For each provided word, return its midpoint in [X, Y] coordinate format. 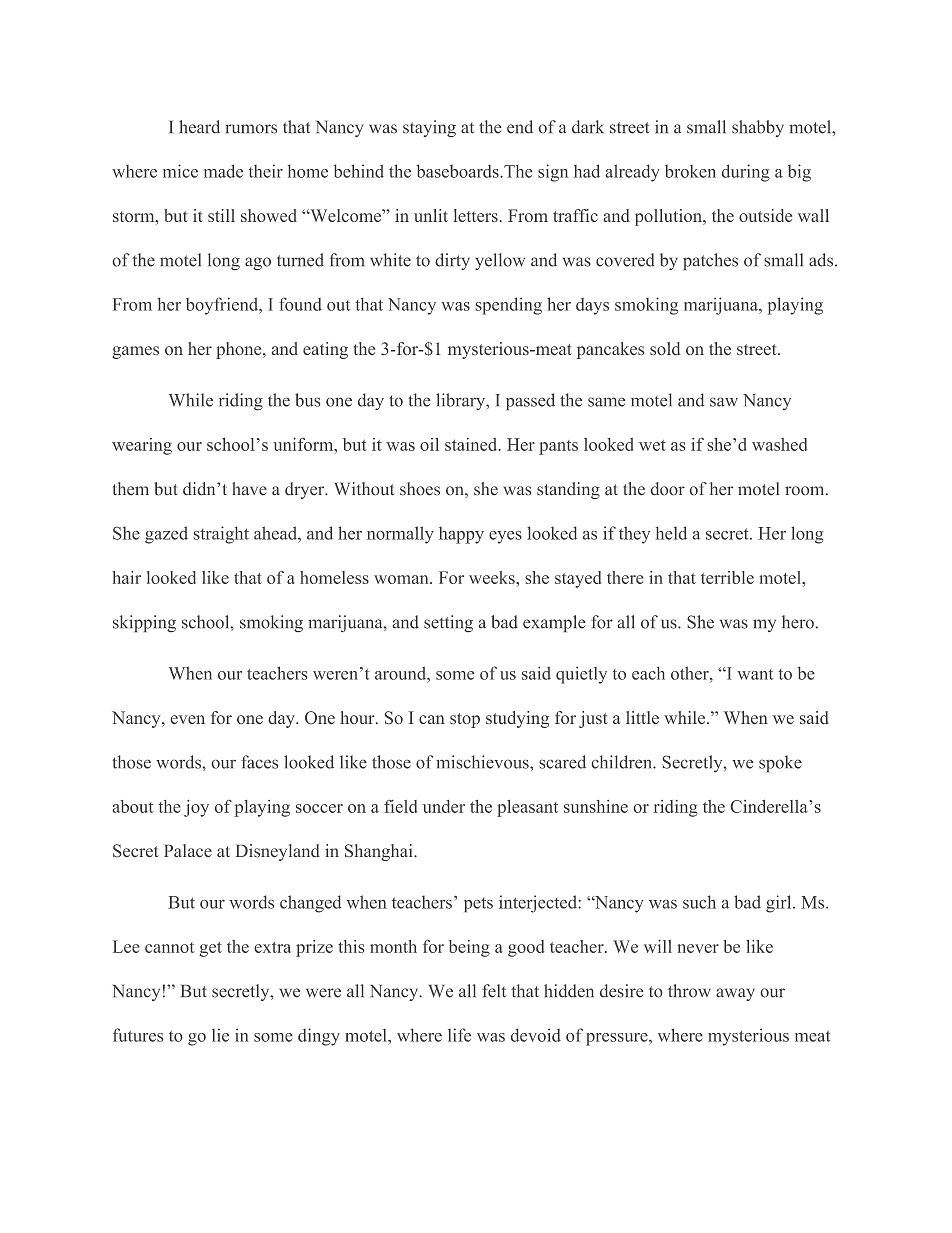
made [223, 171]
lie [220, 1035]
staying [429, 128]
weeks [493, 577]
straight [221, 535]
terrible [727, 577]
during [746, 173]
